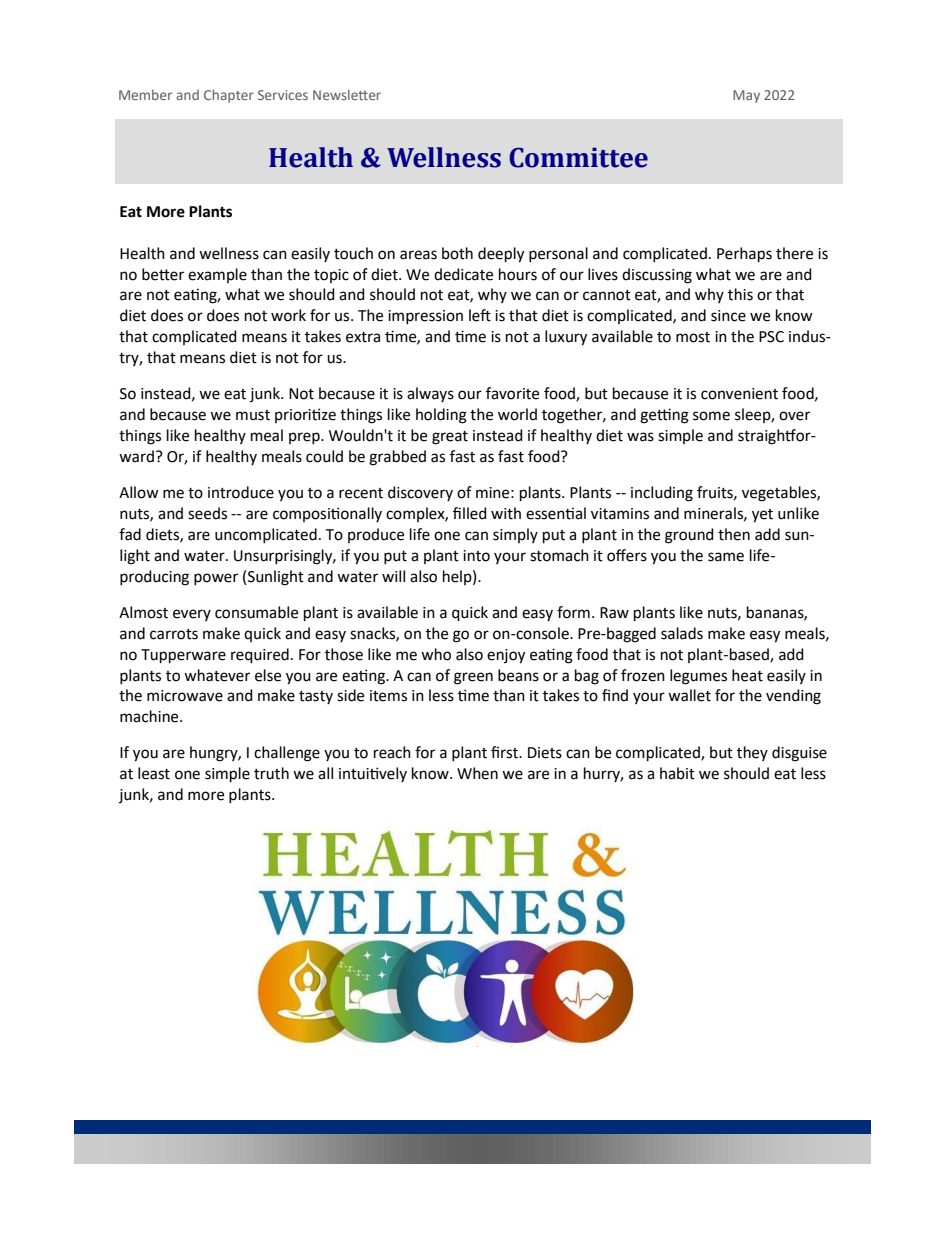 Image resolution: width=952 pixels, height=1233 pixels. I want to click on must, so click(253, 415).
